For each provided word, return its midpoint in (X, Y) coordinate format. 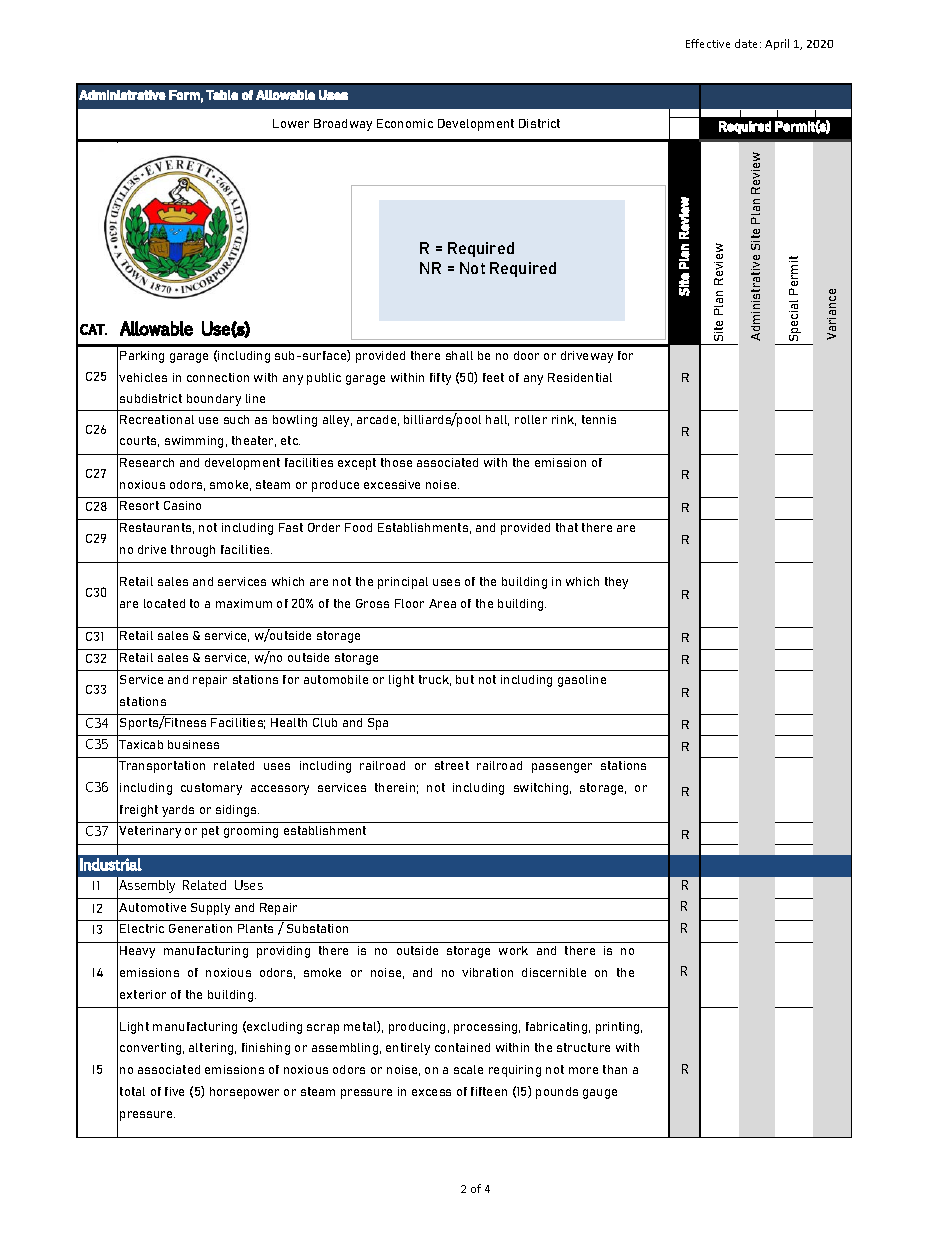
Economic (405, 123)
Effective (708, 43)
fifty (440, 379)
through (193, 551)
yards (178, 811)
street (452, 765)
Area (442, 603)
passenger (562, 768)
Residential (580, 377)
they (616, 583)
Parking (142, 357)
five (174, 1091)
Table (222, 95)
